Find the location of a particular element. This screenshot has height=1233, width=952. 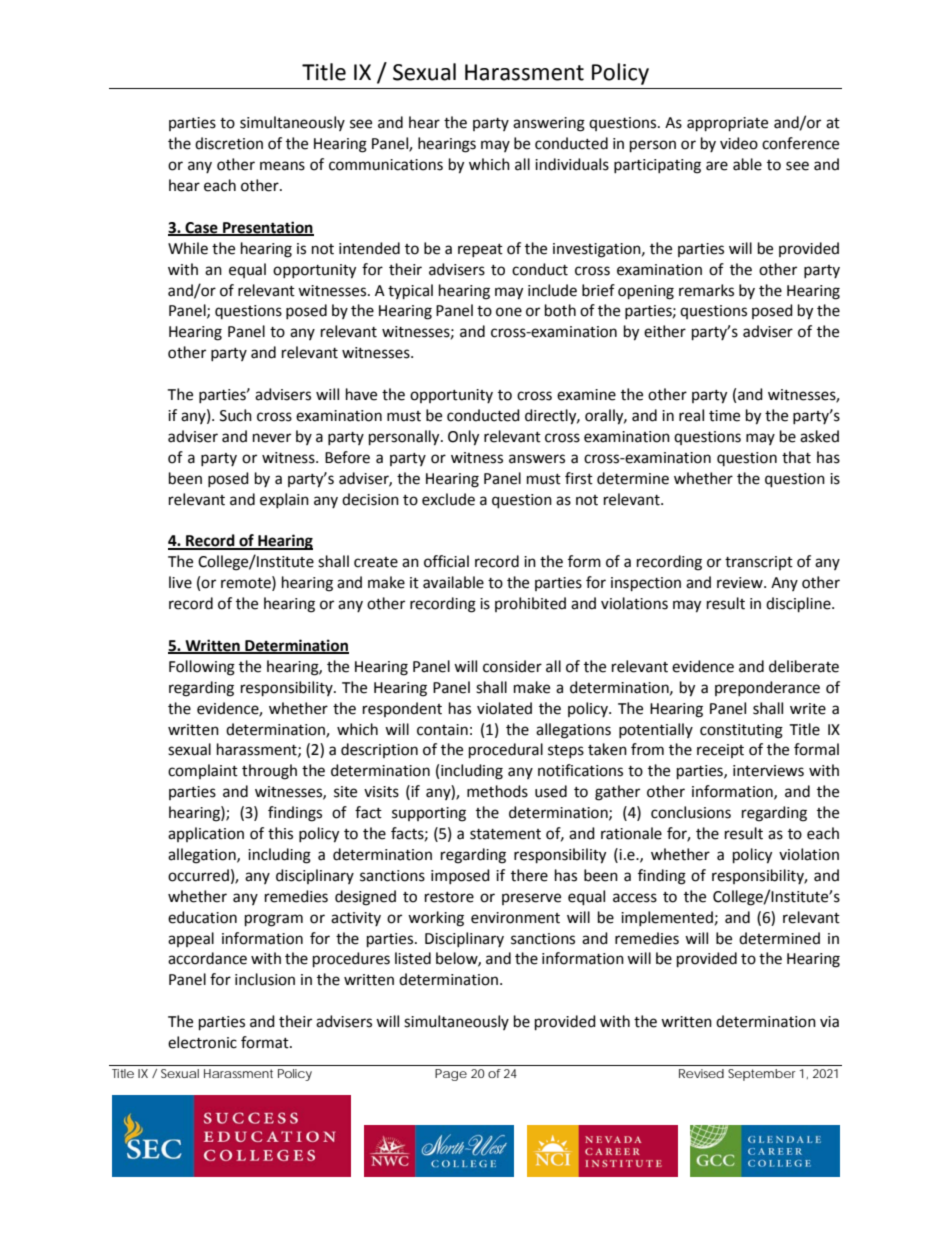

listed is located at coordinates (413, 958).
